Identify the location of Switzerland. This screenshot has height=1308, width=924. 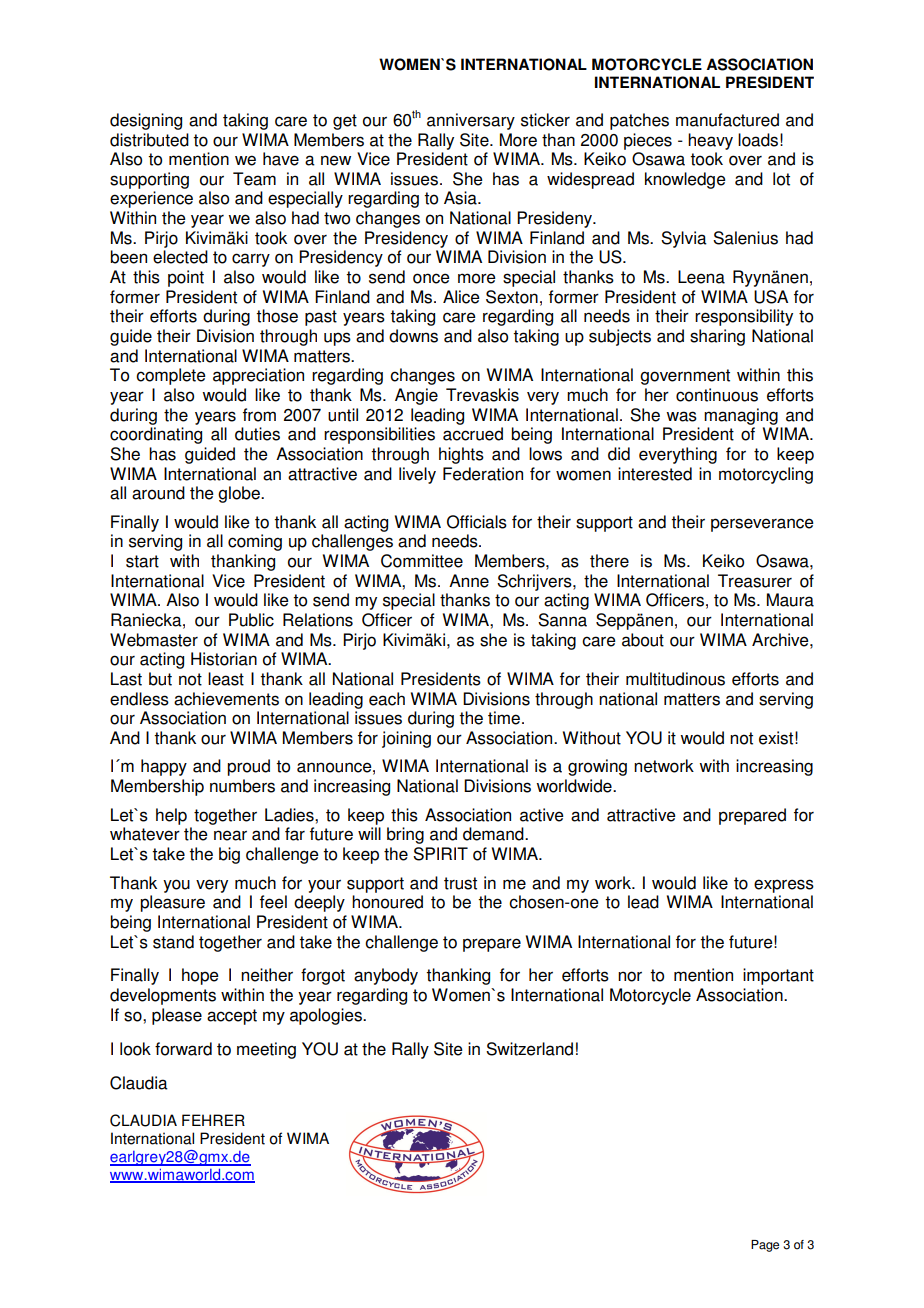
(529, 1049).
